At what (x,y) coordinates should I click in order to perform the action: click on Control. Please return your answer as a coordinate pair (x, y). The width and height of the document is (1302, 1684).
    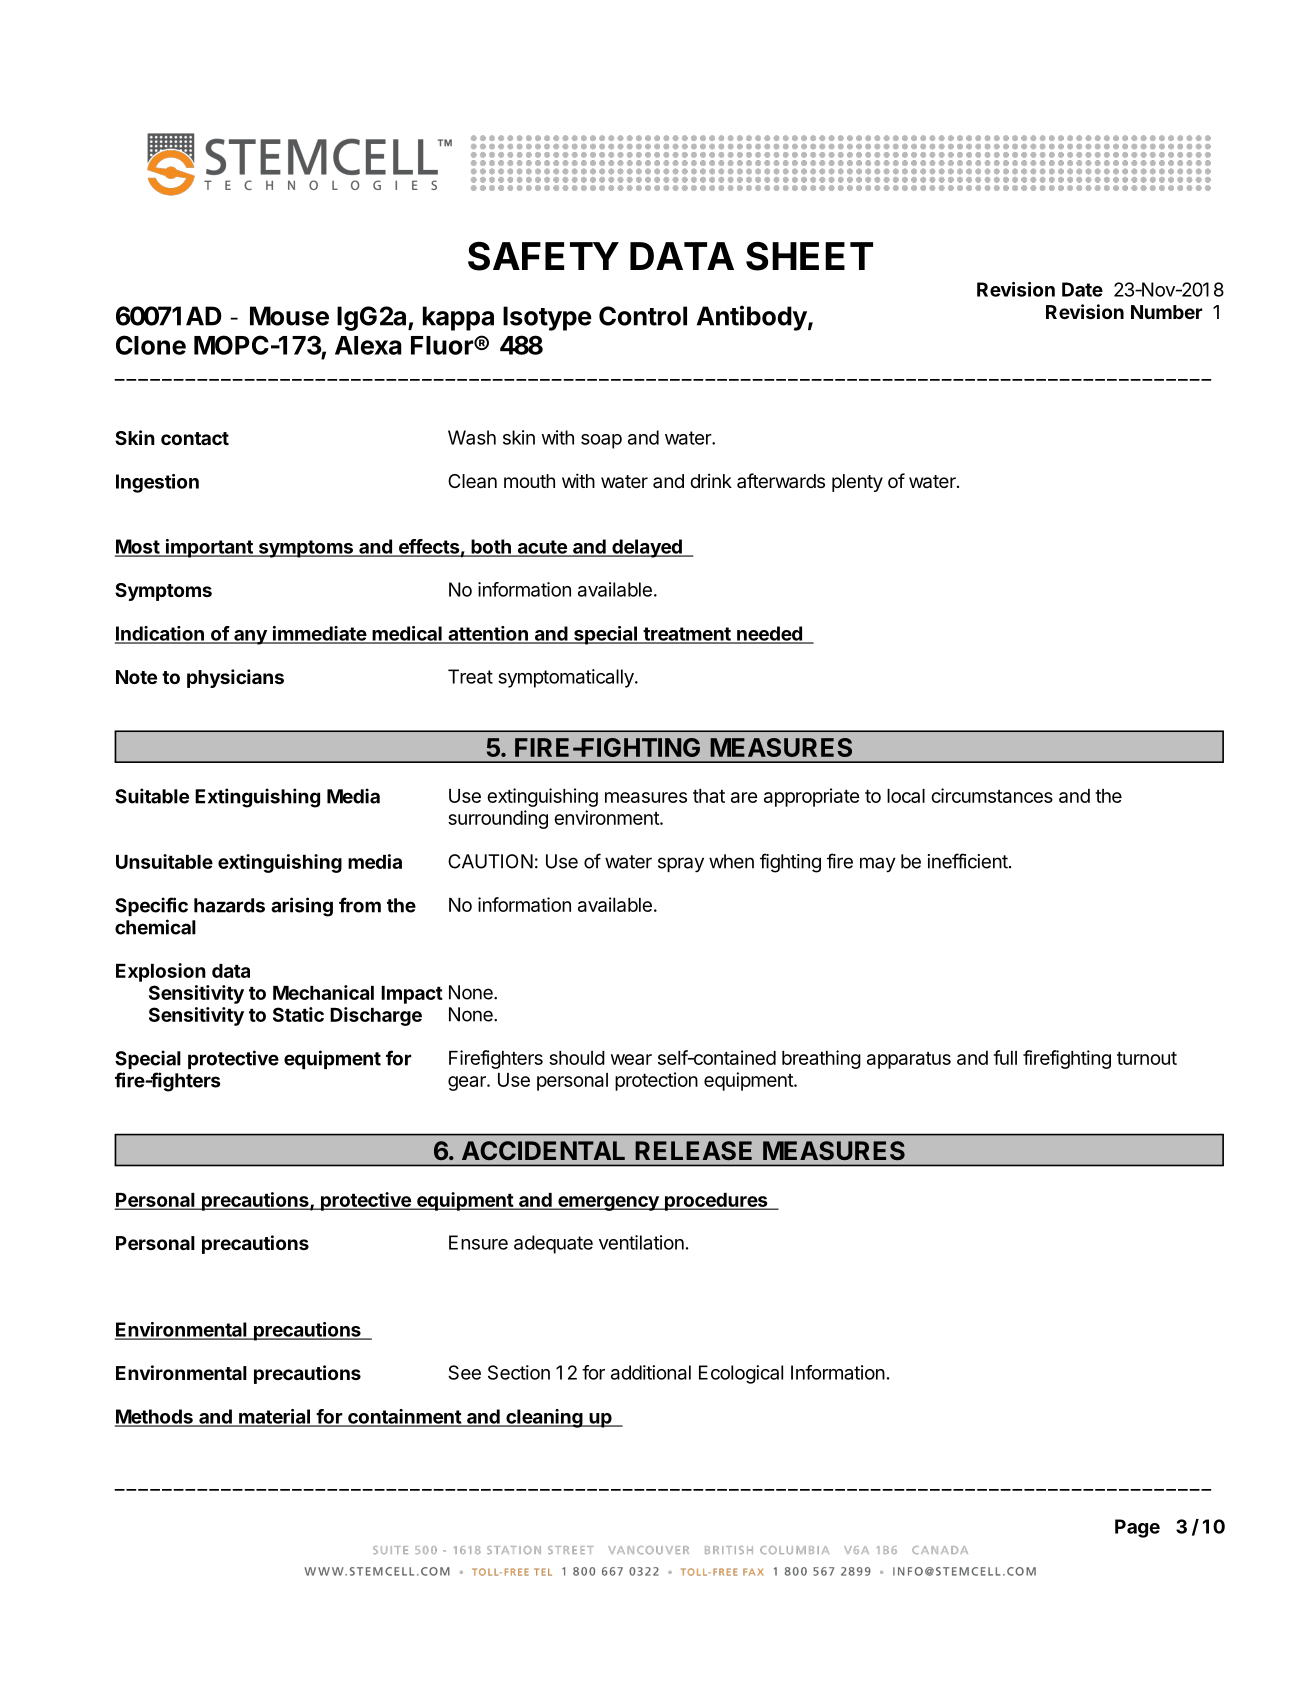
    Looking at the image, I should click on (643, 316).
